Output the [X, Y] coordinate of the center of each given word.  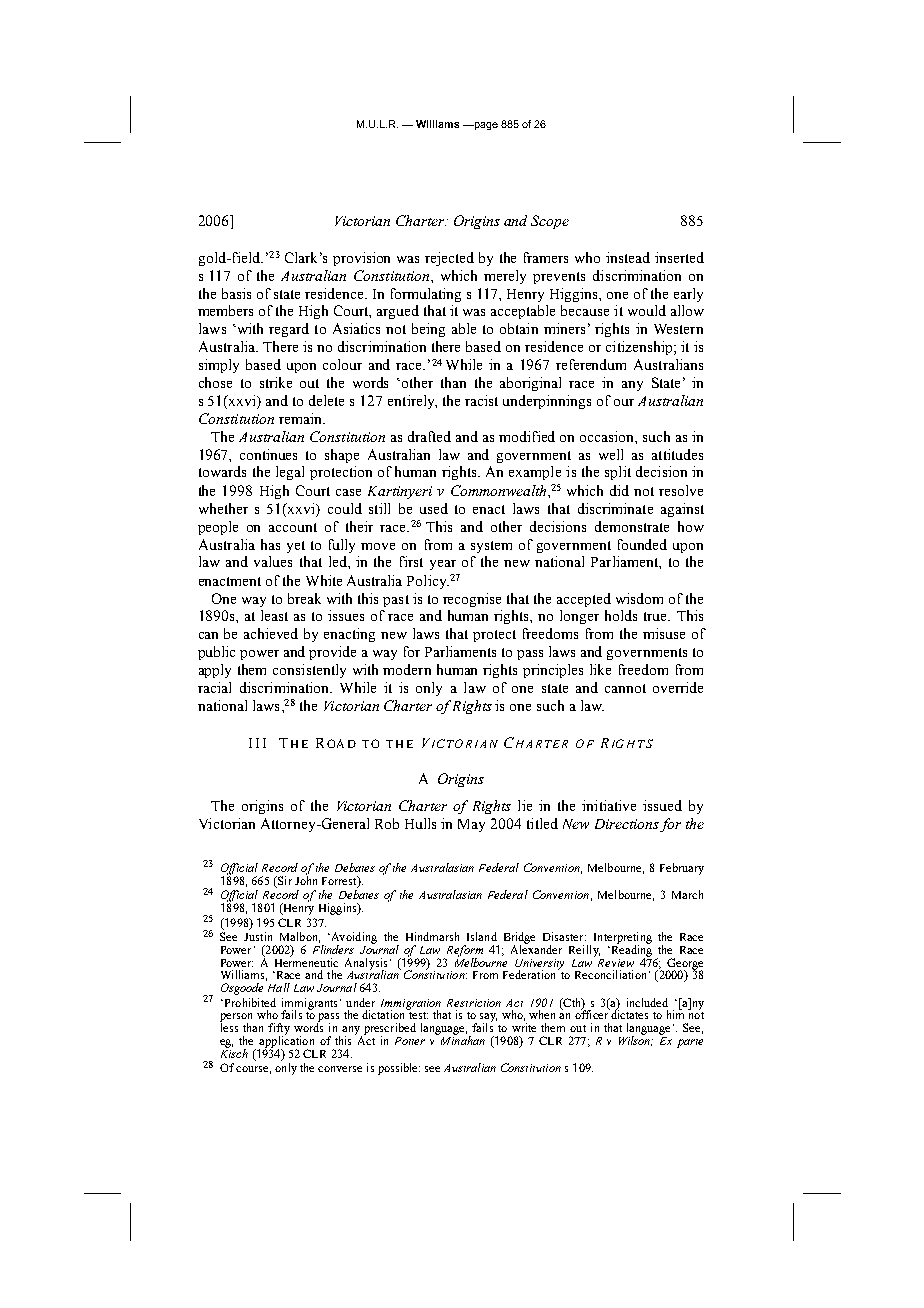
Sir [284, 880]
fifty [279, 1030]
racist [481, 400]
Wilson [636, 1040]
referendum [591, 364]
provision [361, 259]
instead [628, 257]
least [274, 615]
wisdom [639, 598]
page [485, 126]
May [471, 825]
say [488, 1019]
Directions [627, 824]
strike [276, 382]
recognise [472, 600]
